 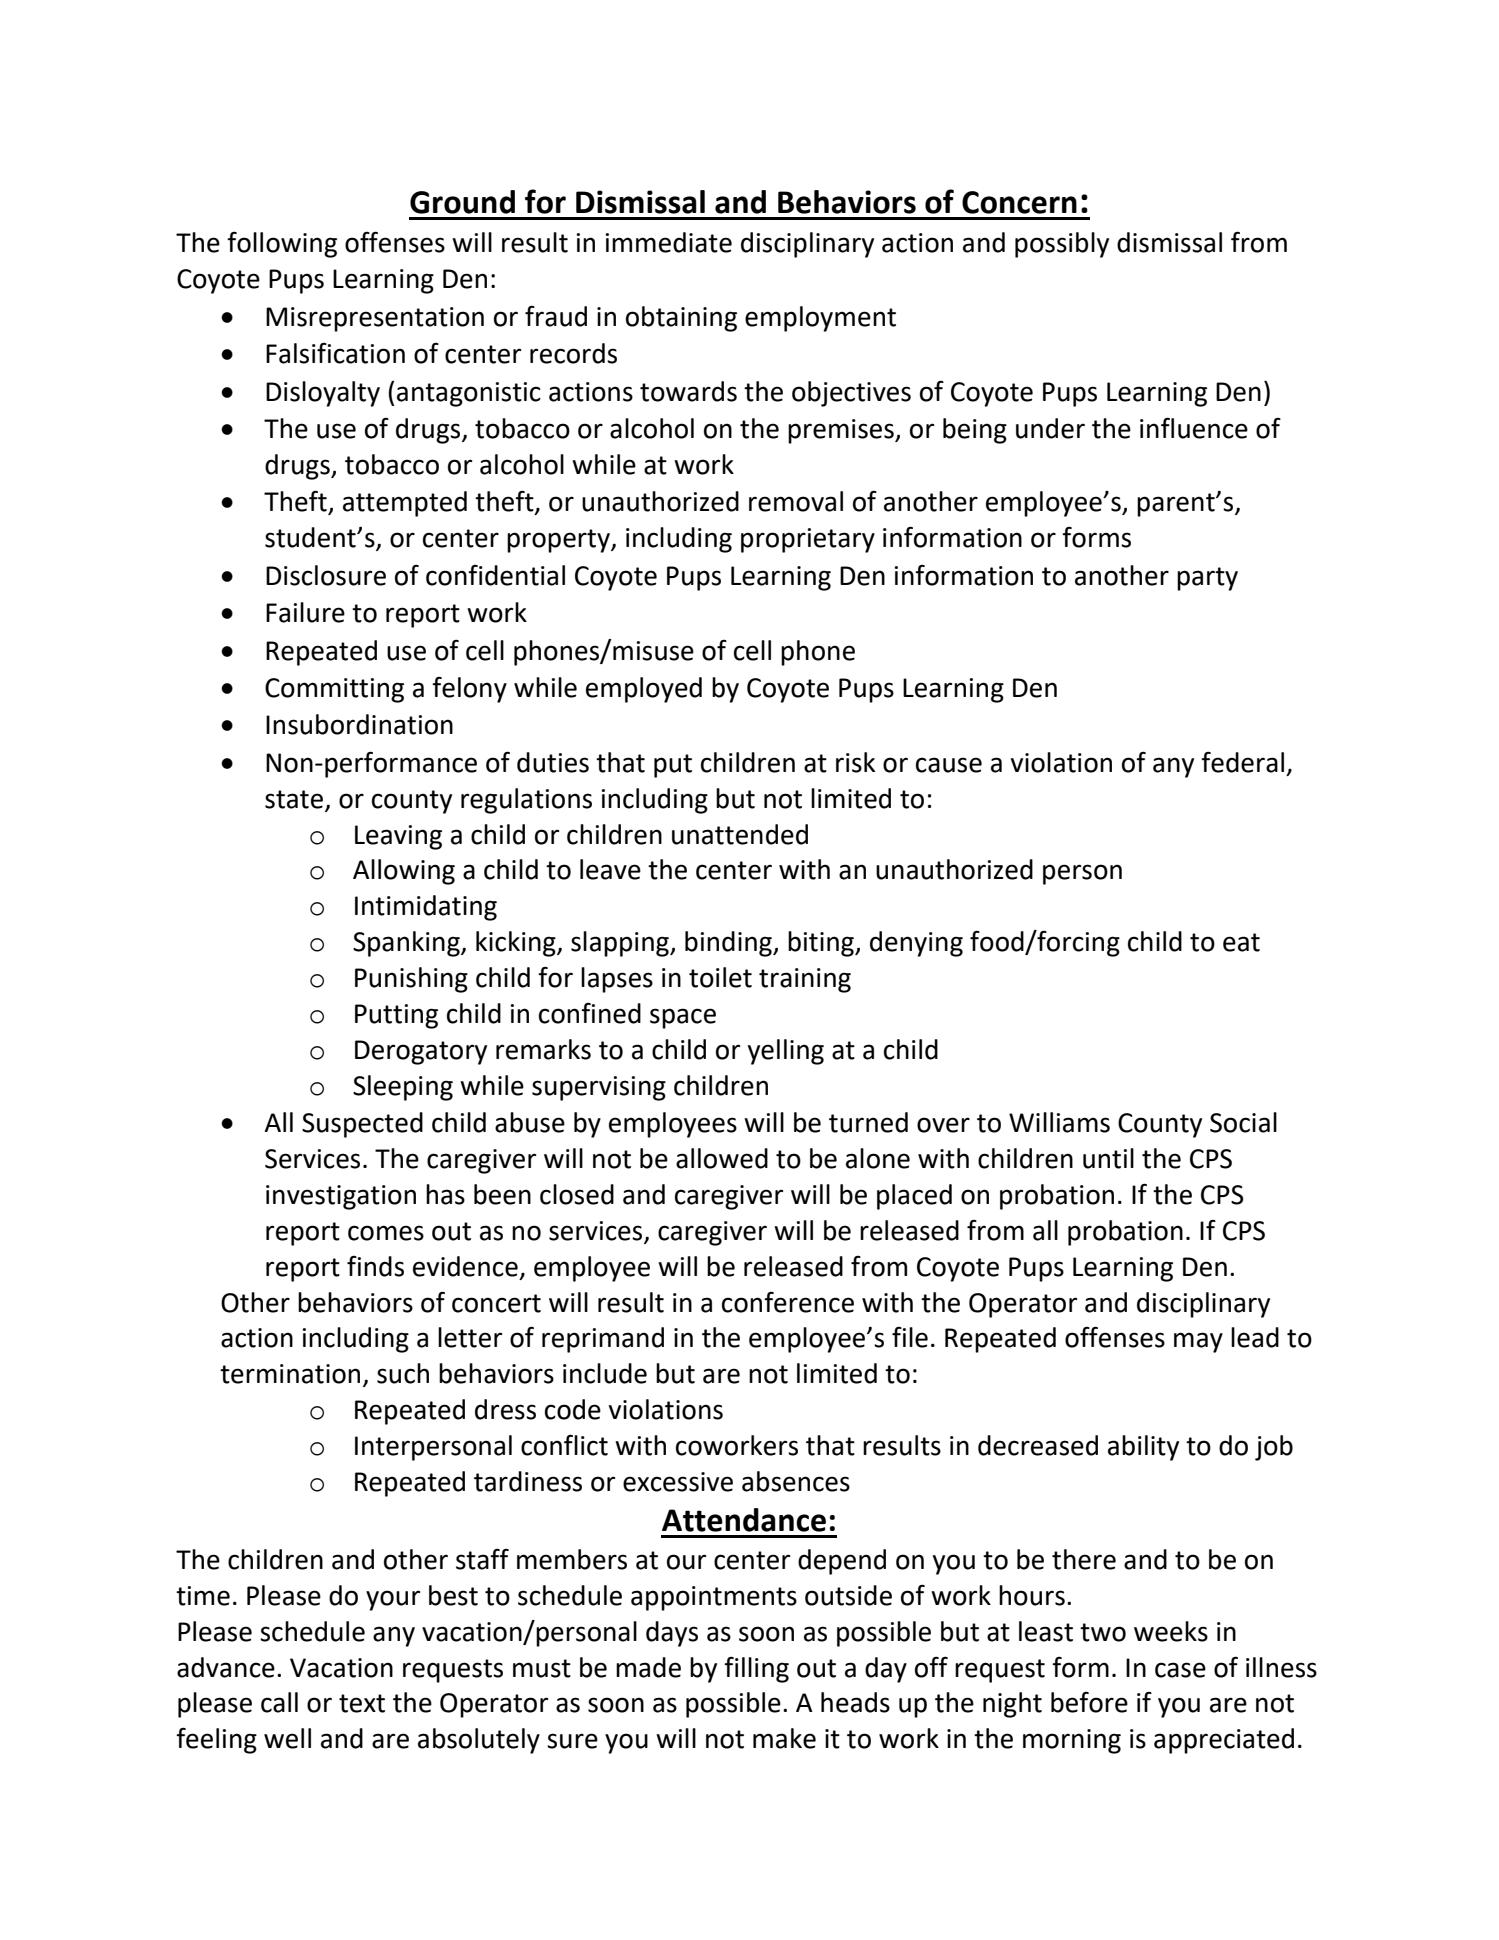 What do you see at coordinates (1180, 1670) in the image?
I see `case` at bounding box center [1180, 1670].
